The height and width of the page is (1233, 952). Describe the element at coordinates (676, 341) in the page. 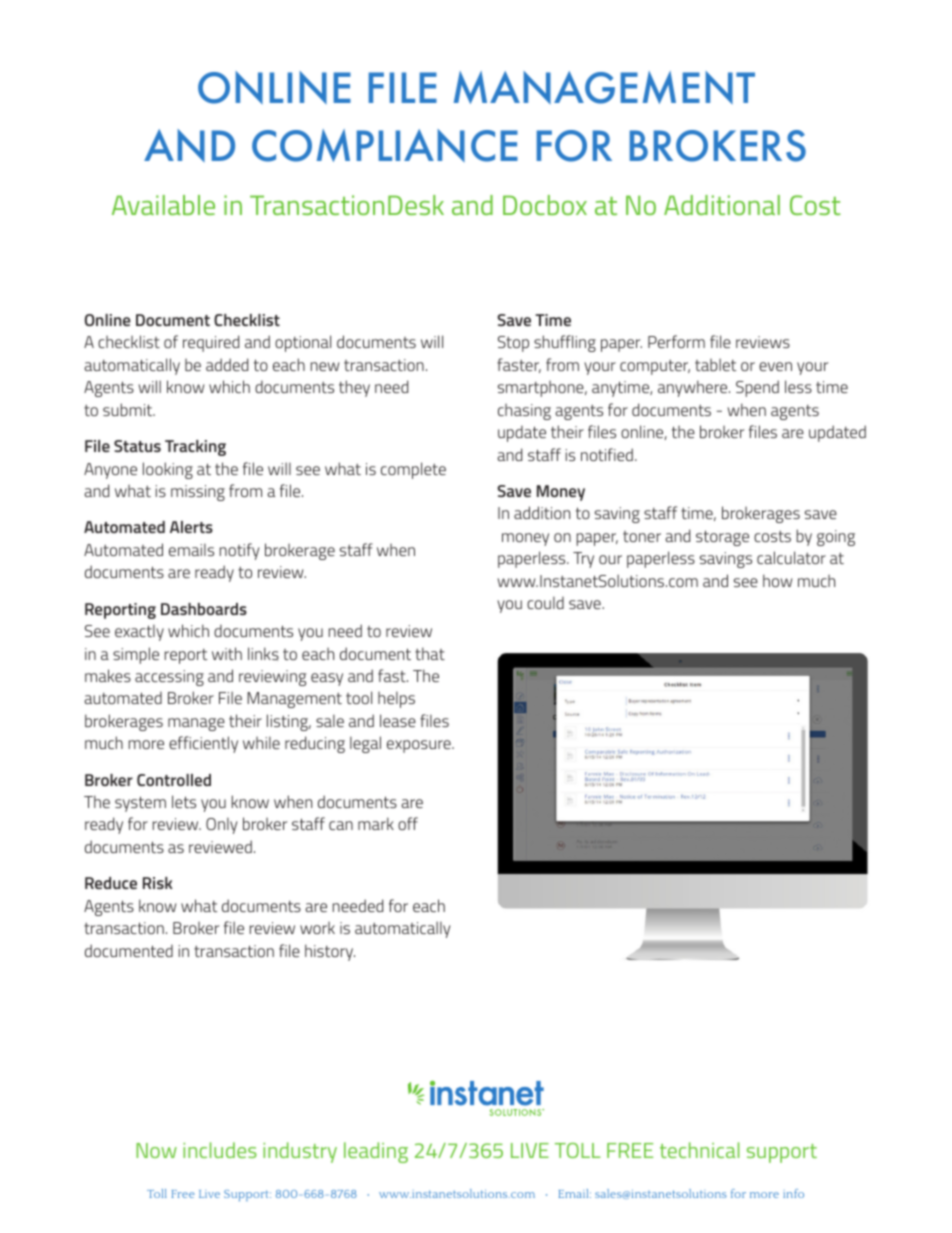

I see `Perform` at that location.
